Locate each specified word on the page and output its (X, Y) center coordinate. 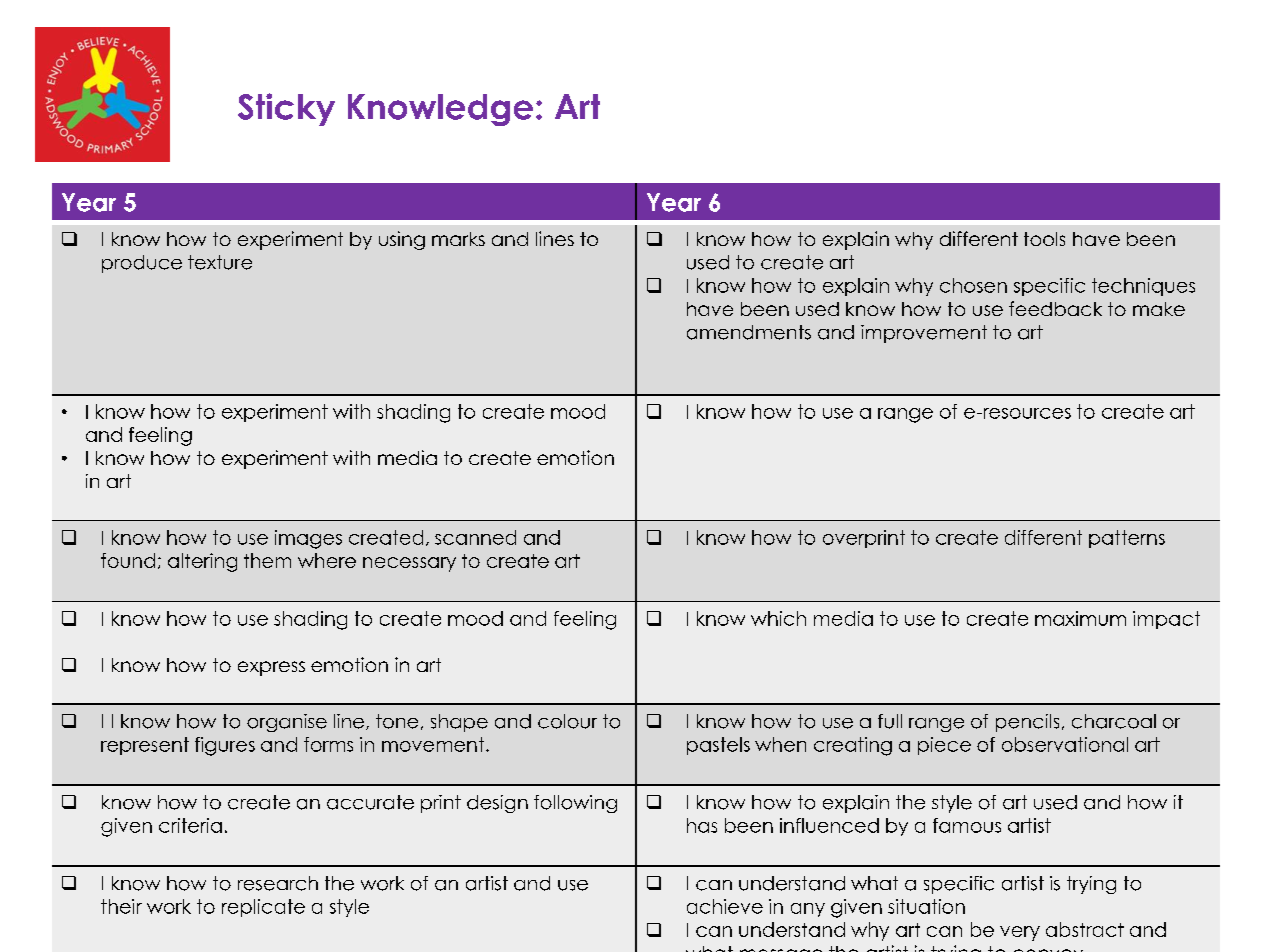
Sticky (286, 109)
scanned (475, 537)
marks (458, 239)
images (308, 539)
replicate (263, 908)
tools (1044, 239)
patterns (1127, 539)
